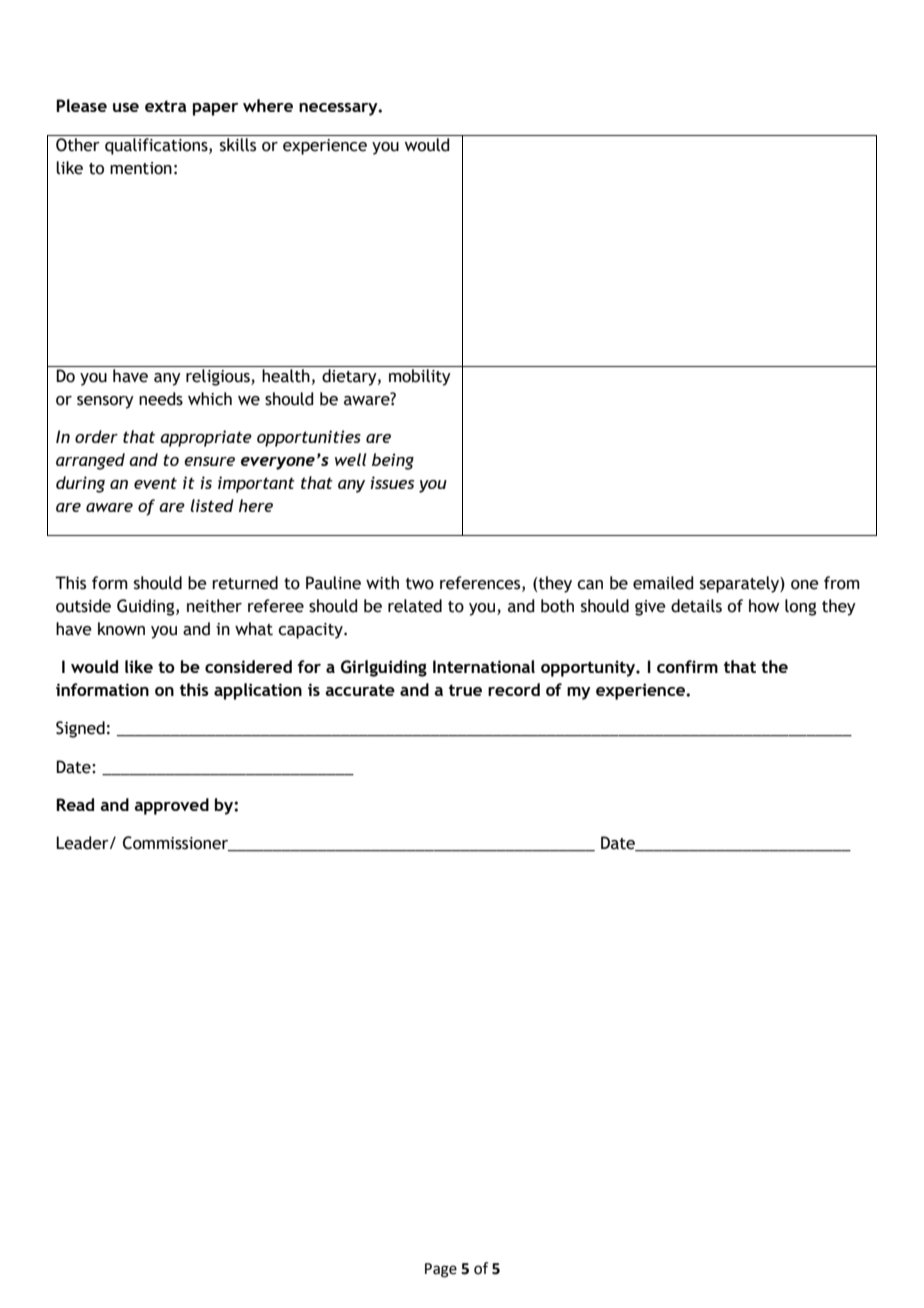  What do you see at coordinates (441, 1270) in the screenshot?
I see `Page` at bounding box center [441, 1270].
